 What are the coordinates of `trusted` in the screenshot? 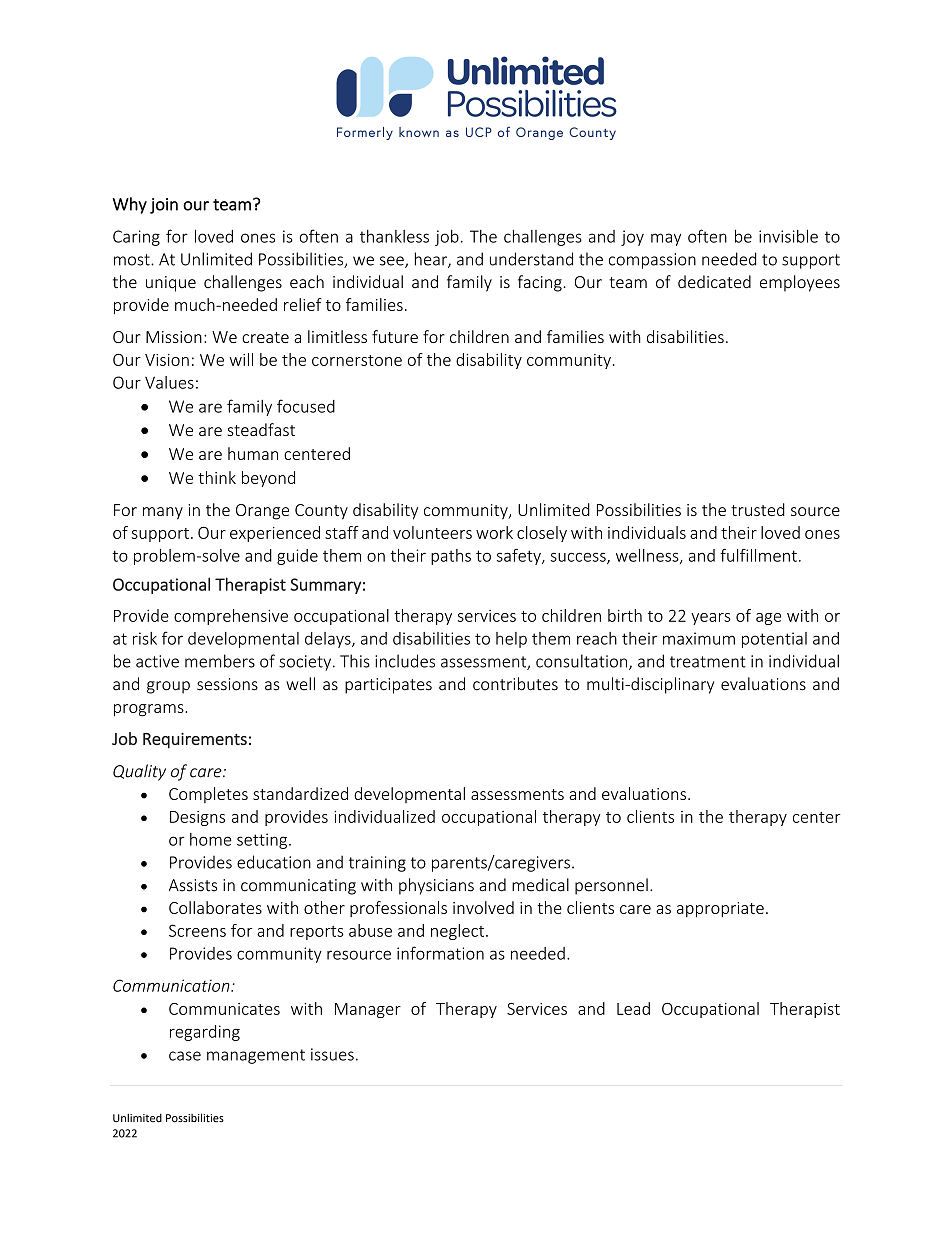 It's located at (758, 509).
